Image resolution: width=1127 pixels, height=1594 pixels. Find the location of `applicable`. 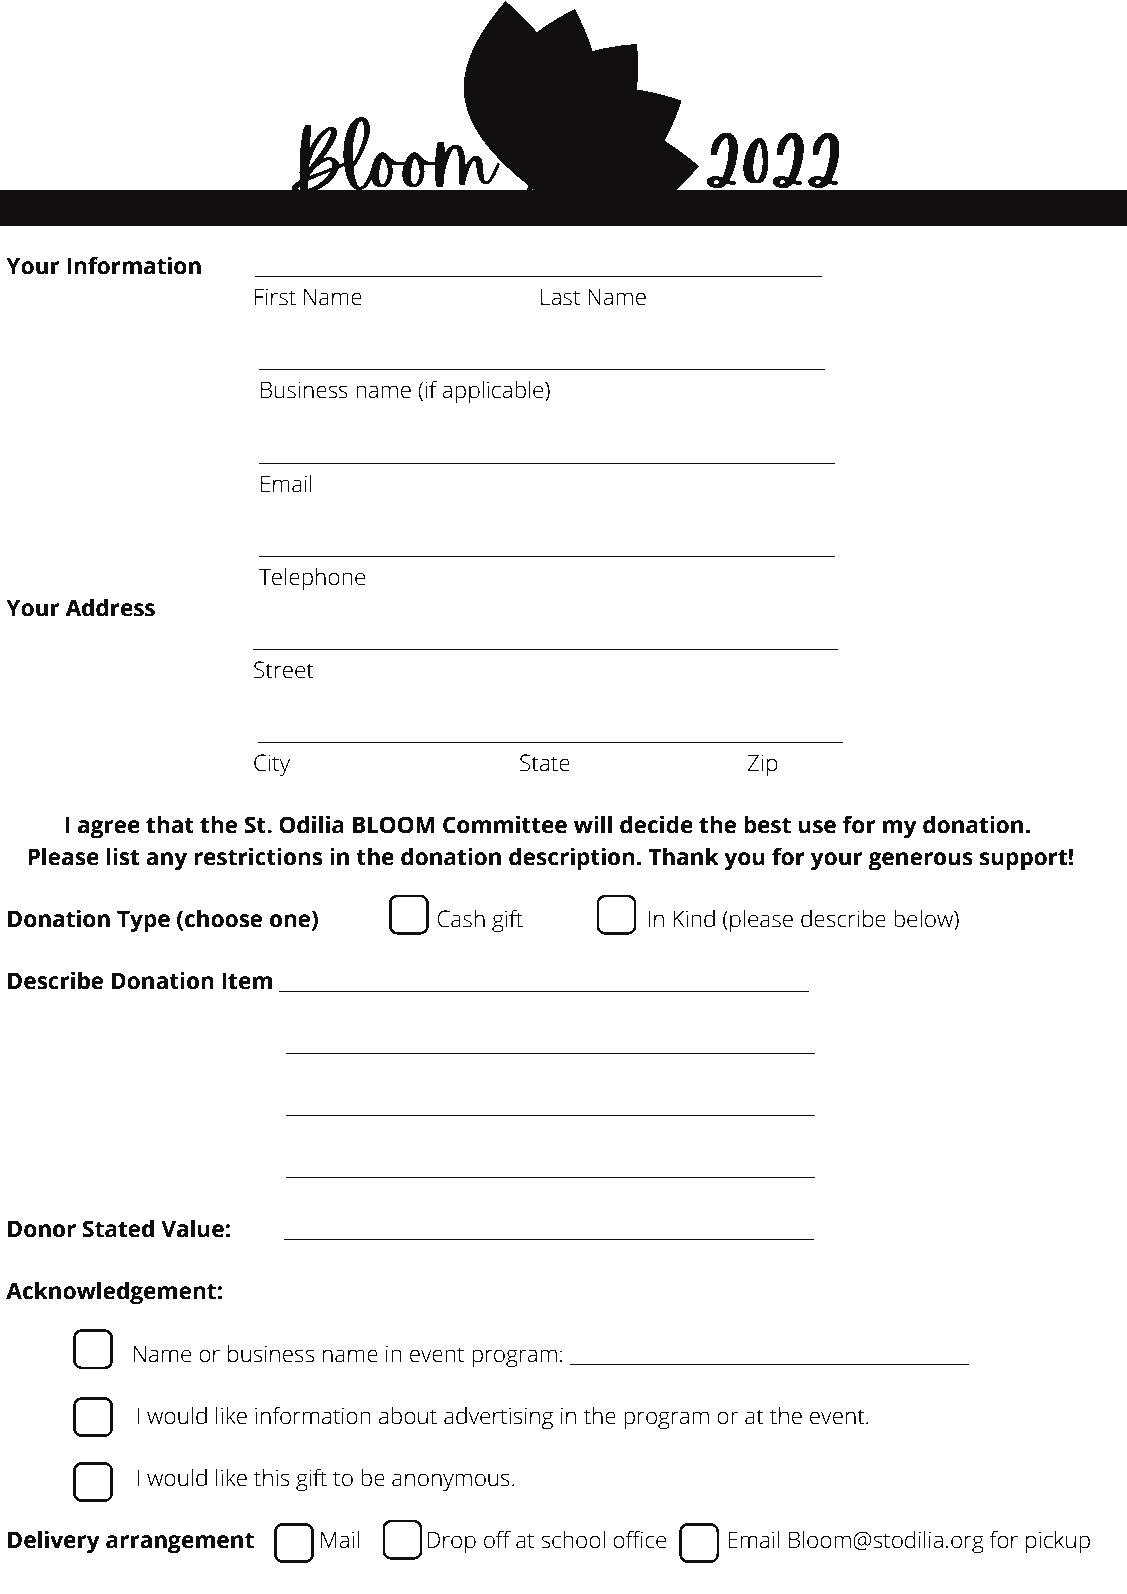

applicable is located at coordinates (494, 392).
